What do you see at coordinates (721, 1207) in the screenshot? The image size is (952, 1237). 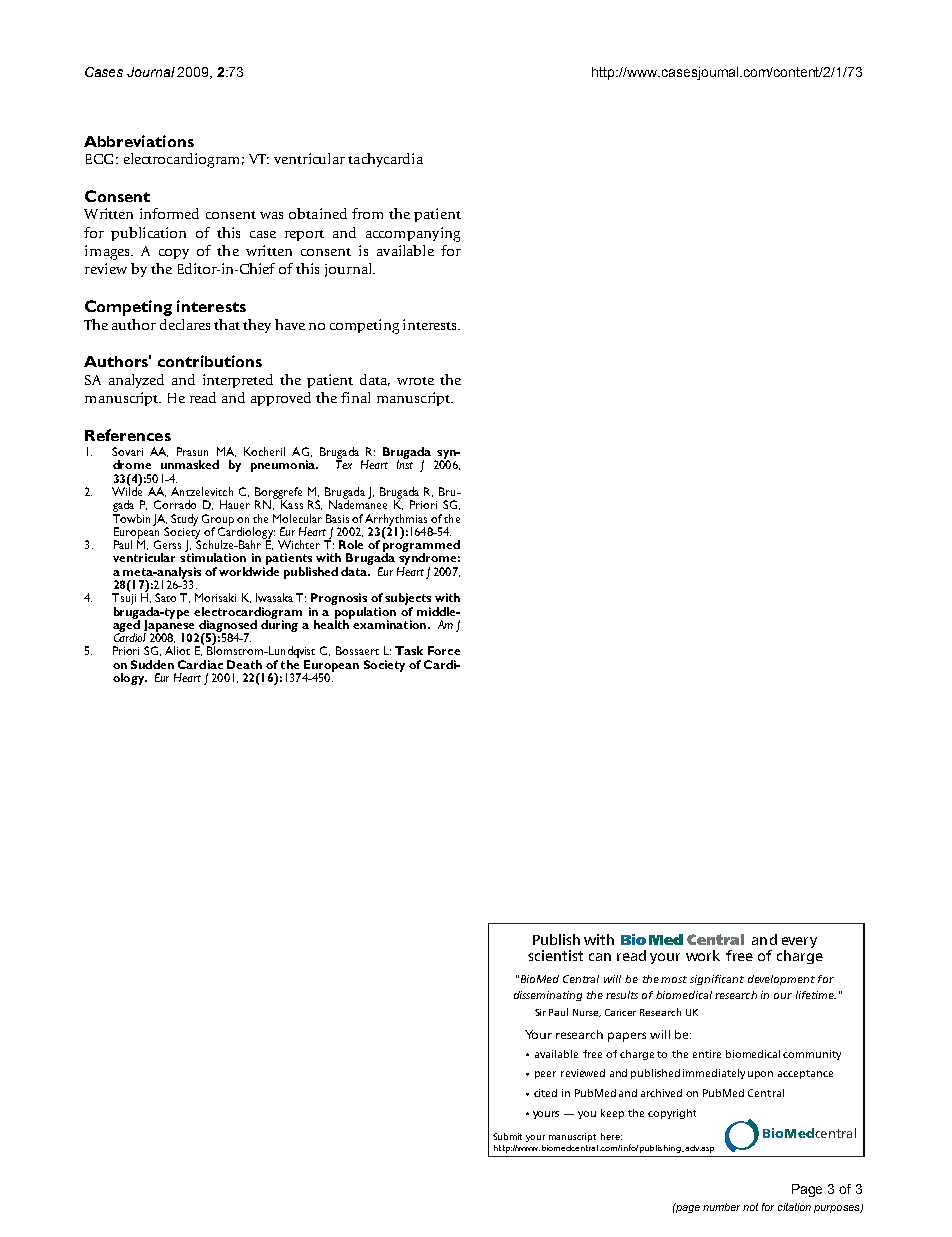 I see `number` at bounding box center [721, 1207].
